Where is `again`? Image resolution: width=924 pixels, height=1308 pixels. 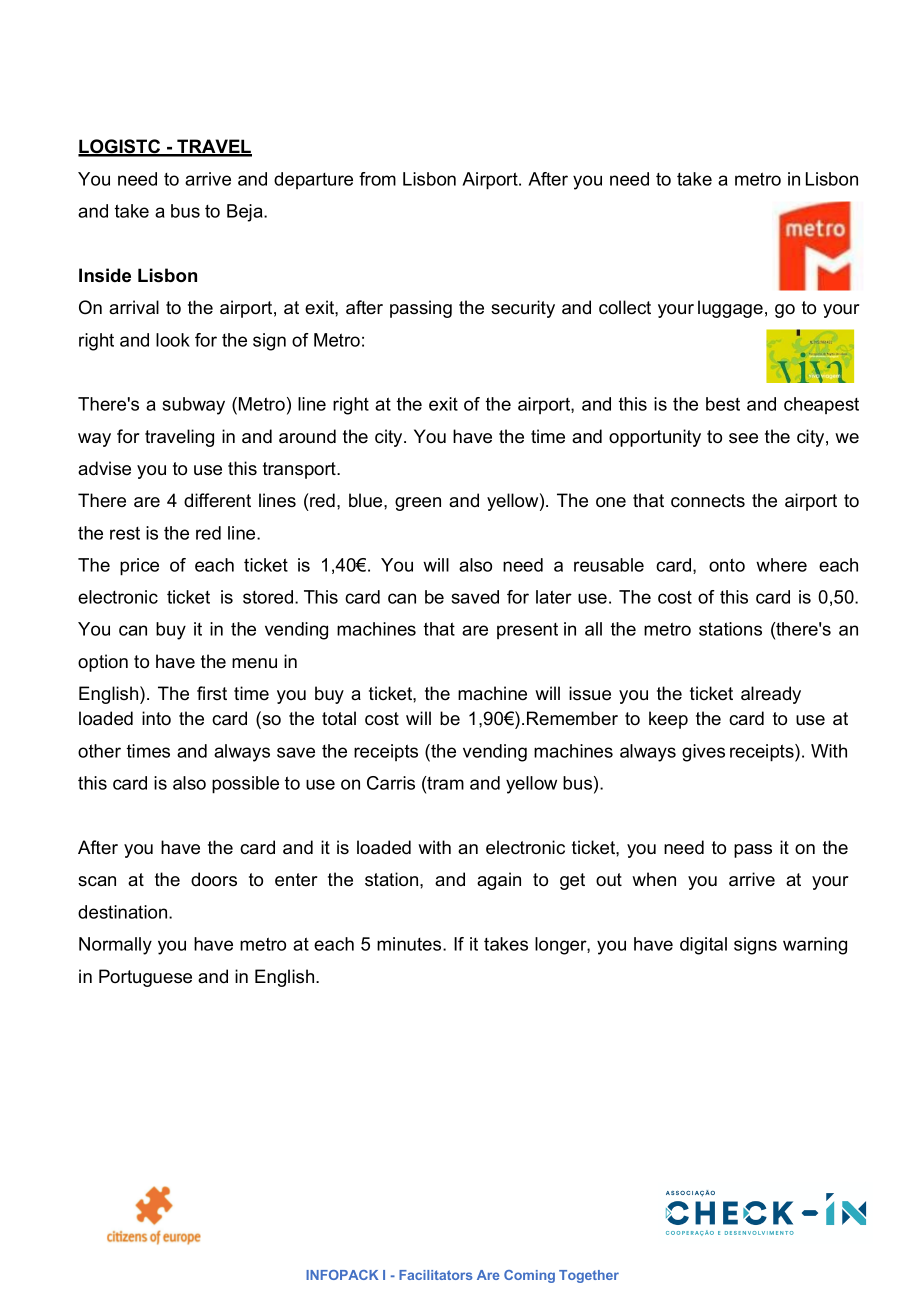
again is located at coordinates (499, 881).
